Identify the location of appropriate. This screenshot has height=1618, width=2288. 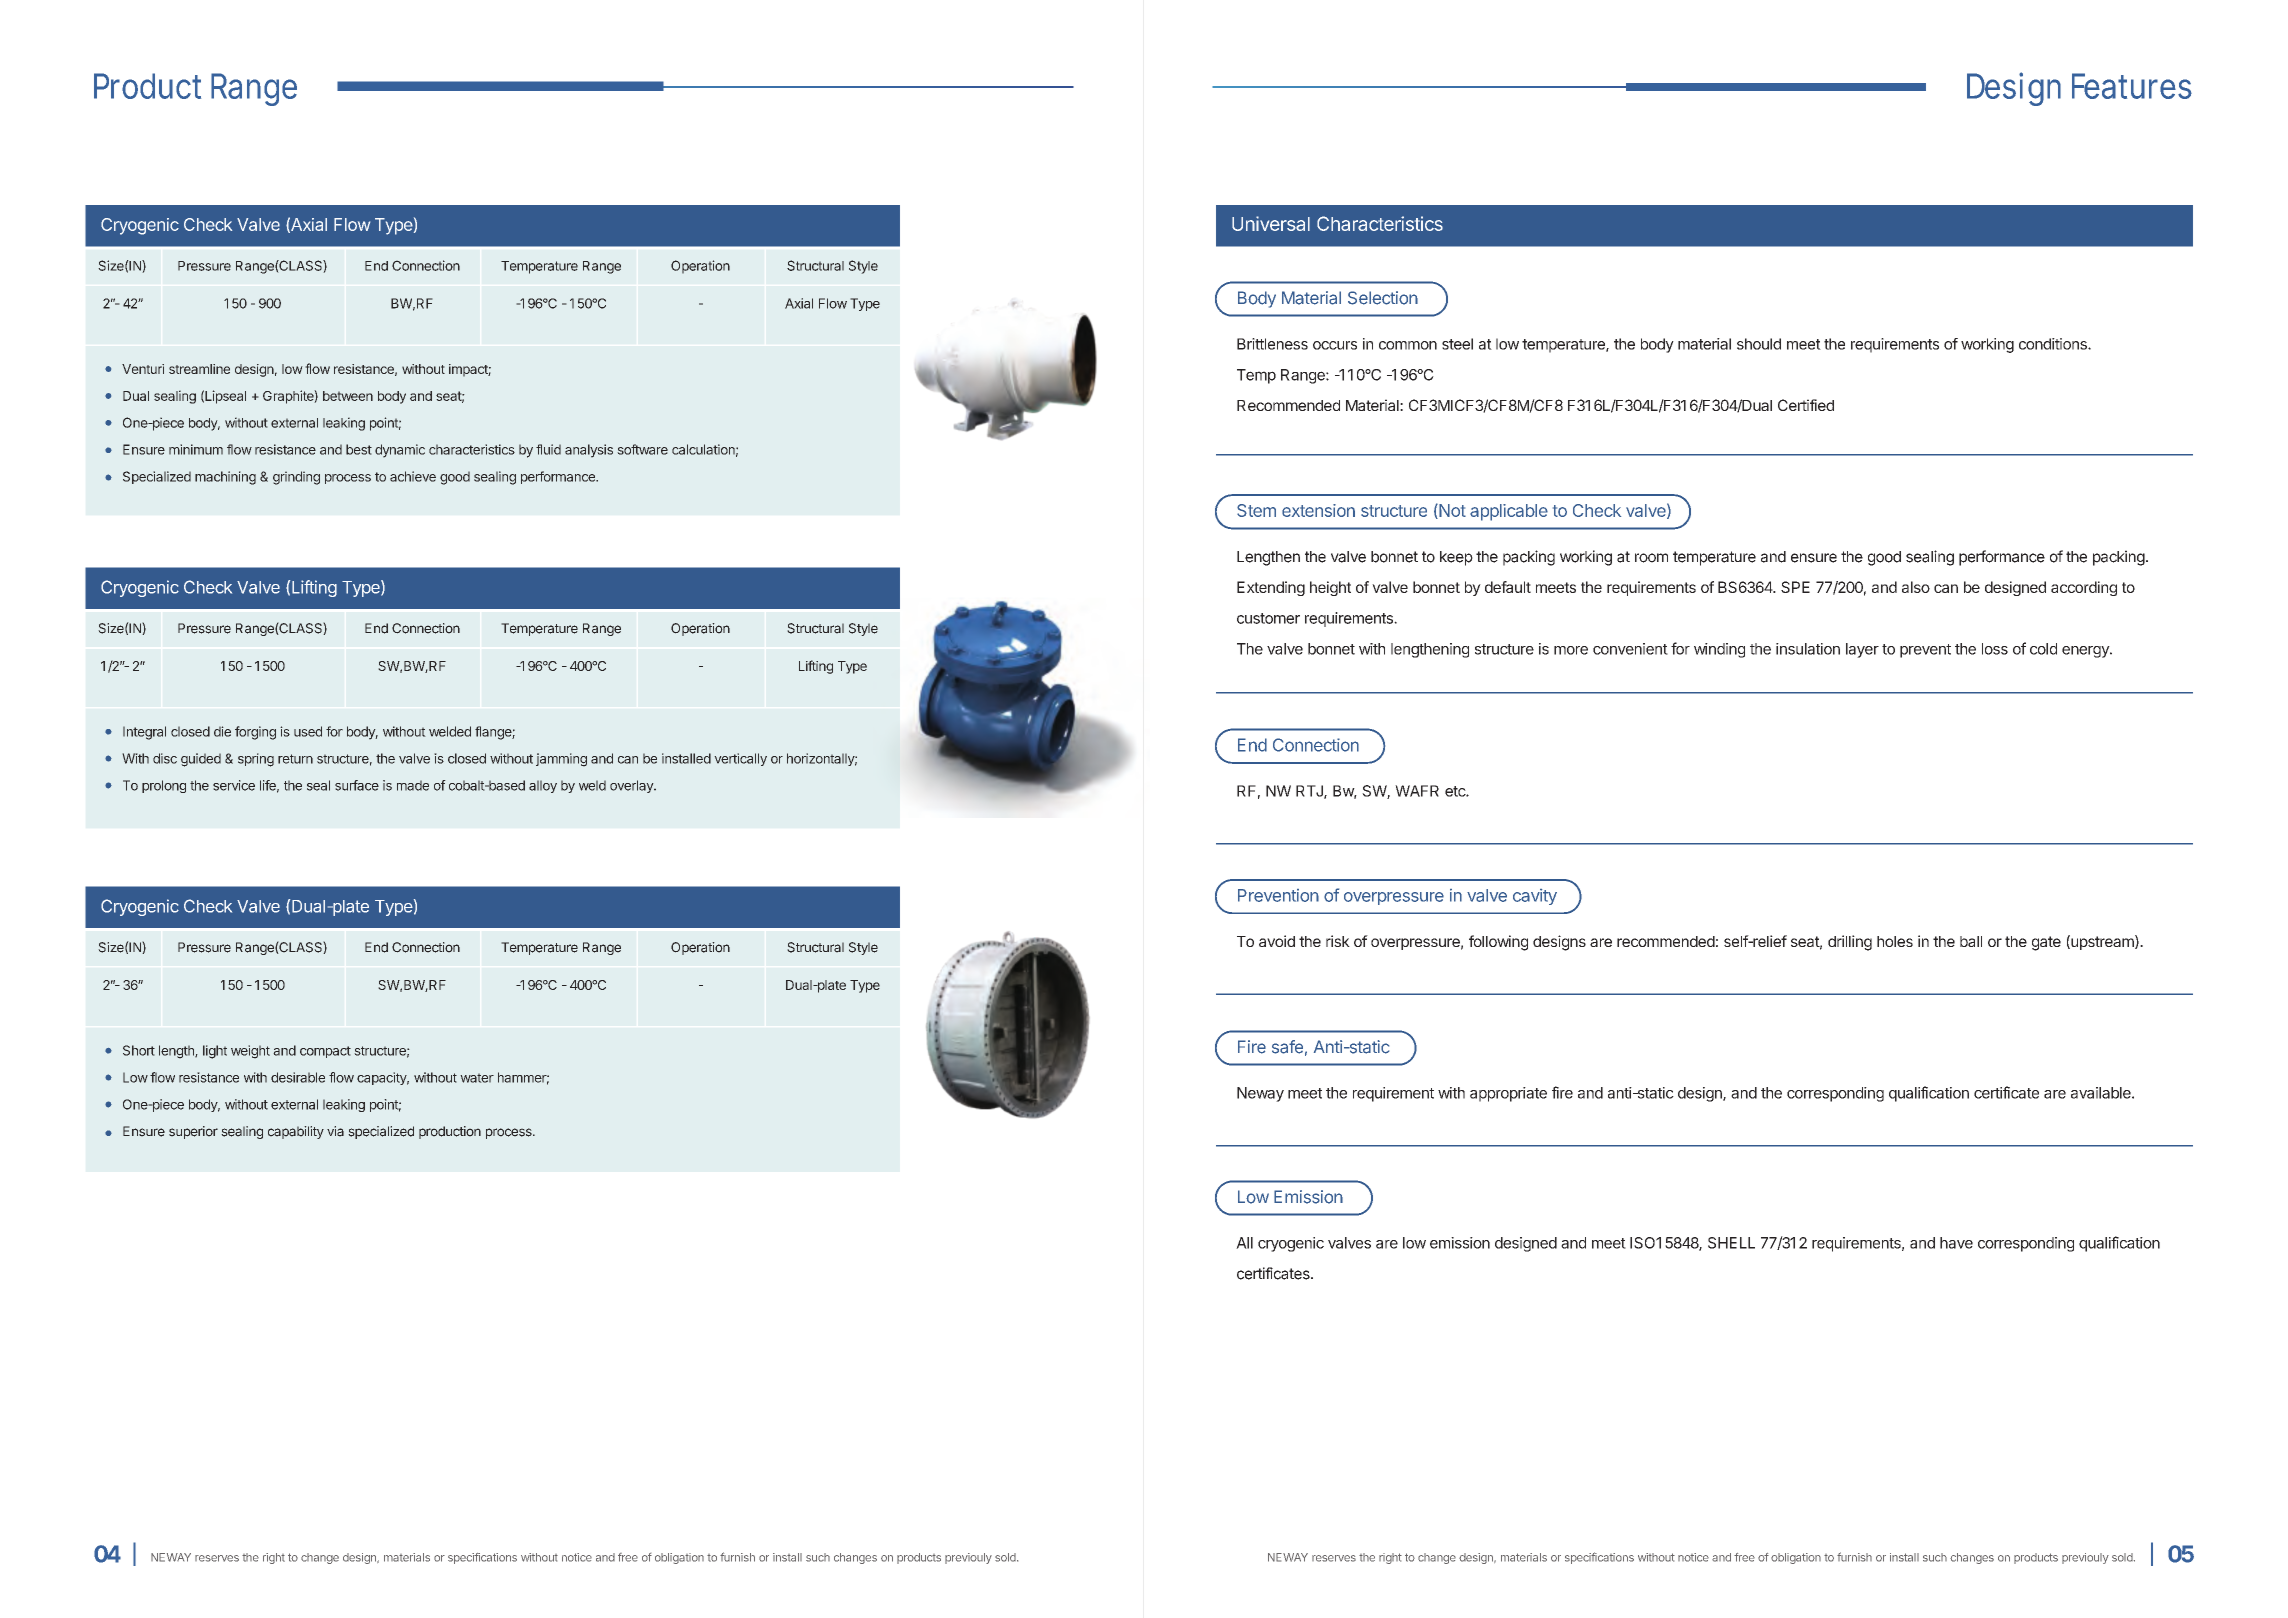
(1508, 1094).
